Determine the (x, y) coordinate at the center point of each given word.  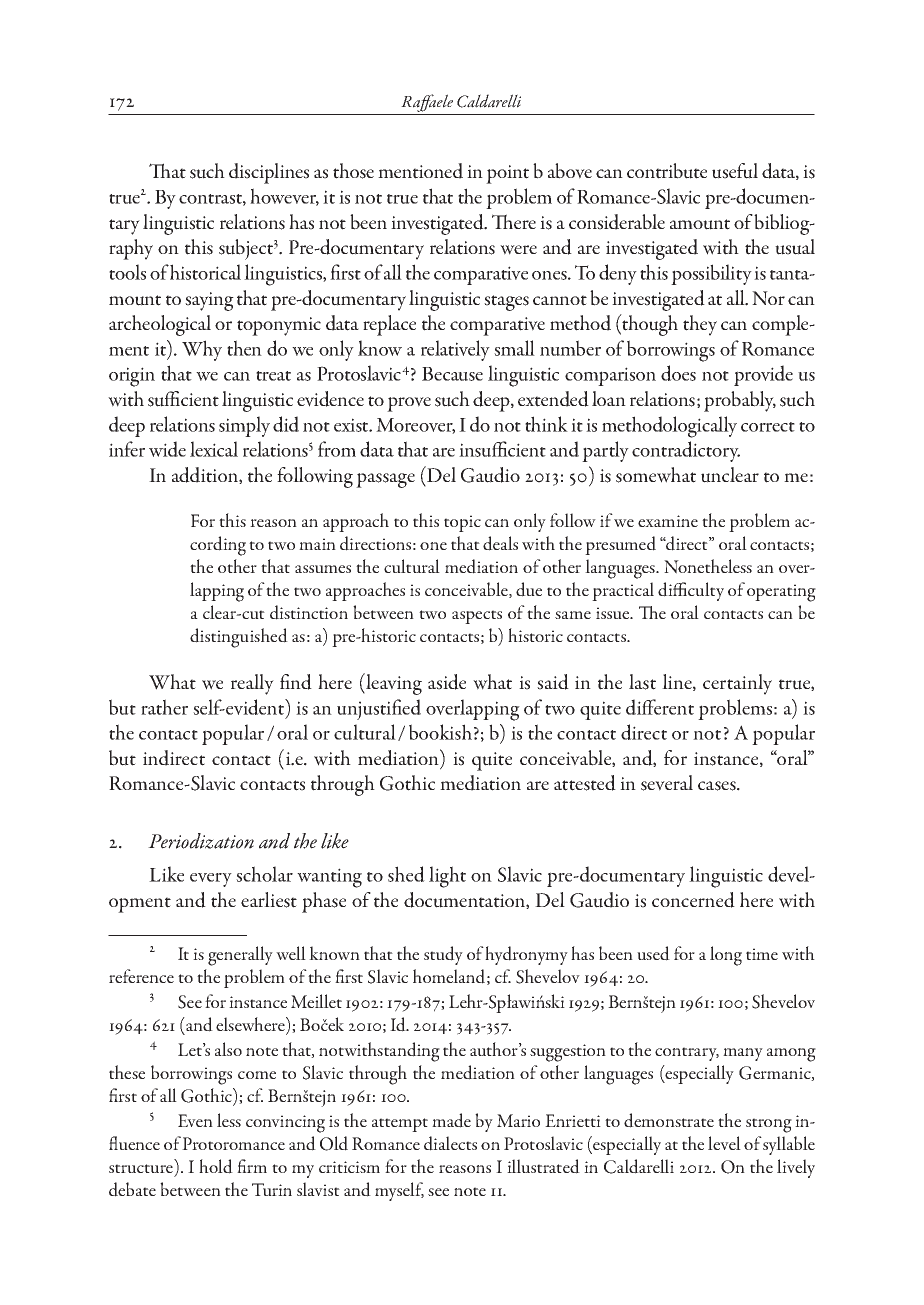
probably (740, 401)
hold (216, 1166)
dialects (450, 1143)
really (252, 684)
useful (735, 171)
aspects (477, 617)
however (284, 197)
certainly (737, 684)
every (211, 880)
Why (202, 350)
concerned (693, 900)
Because (452, 374)
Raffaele (427, 104)
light (447, 877)
